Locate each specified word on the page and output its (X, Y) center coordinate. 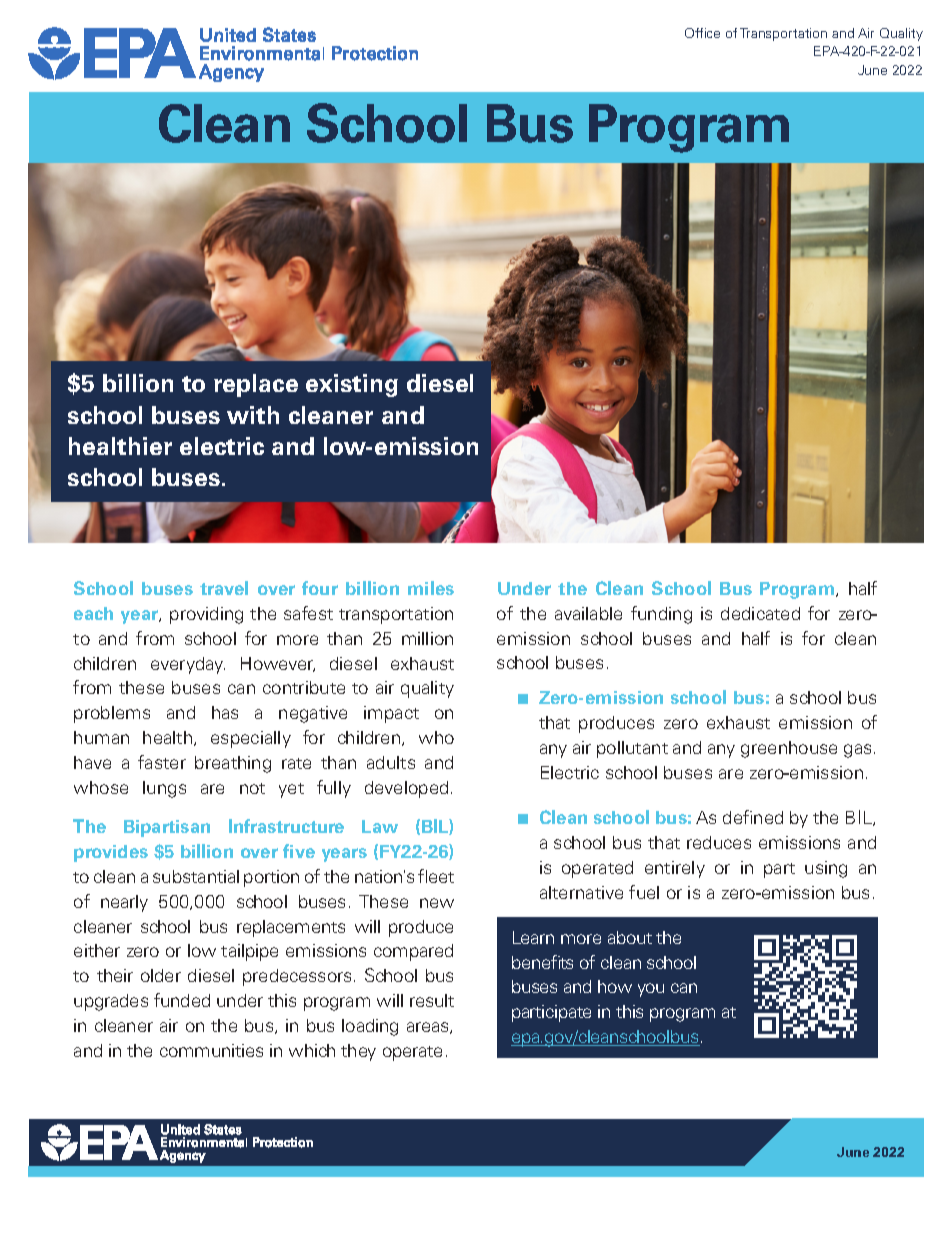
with (253, 415)
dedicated (760, 613)
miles (431, 588)
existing (352, 385)
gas (857, 751)
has (225, 712)
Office (702, 33)
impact (391, 714)
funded (182, 1000)
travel (224, 588)
